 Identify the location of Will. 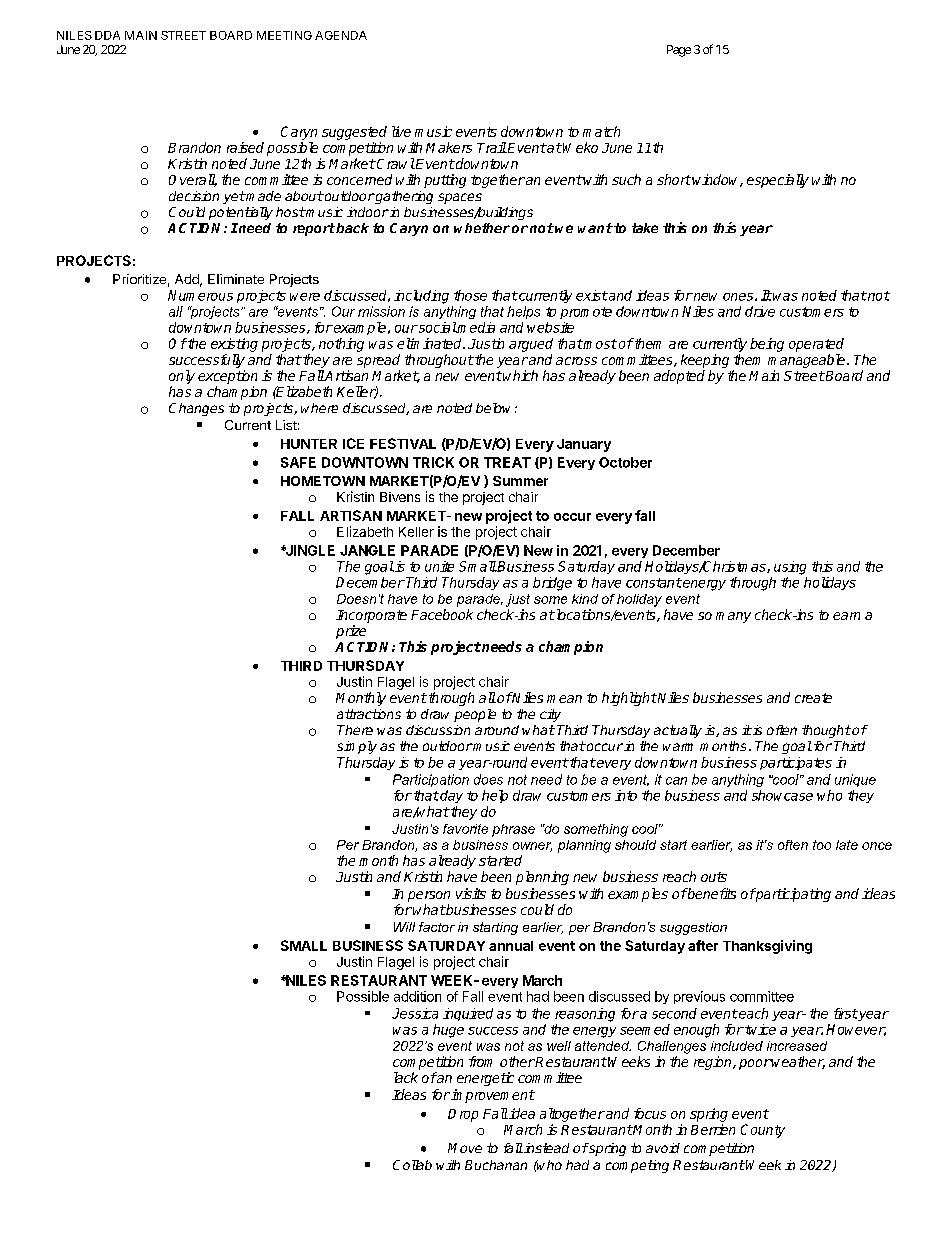
(404, 927).
